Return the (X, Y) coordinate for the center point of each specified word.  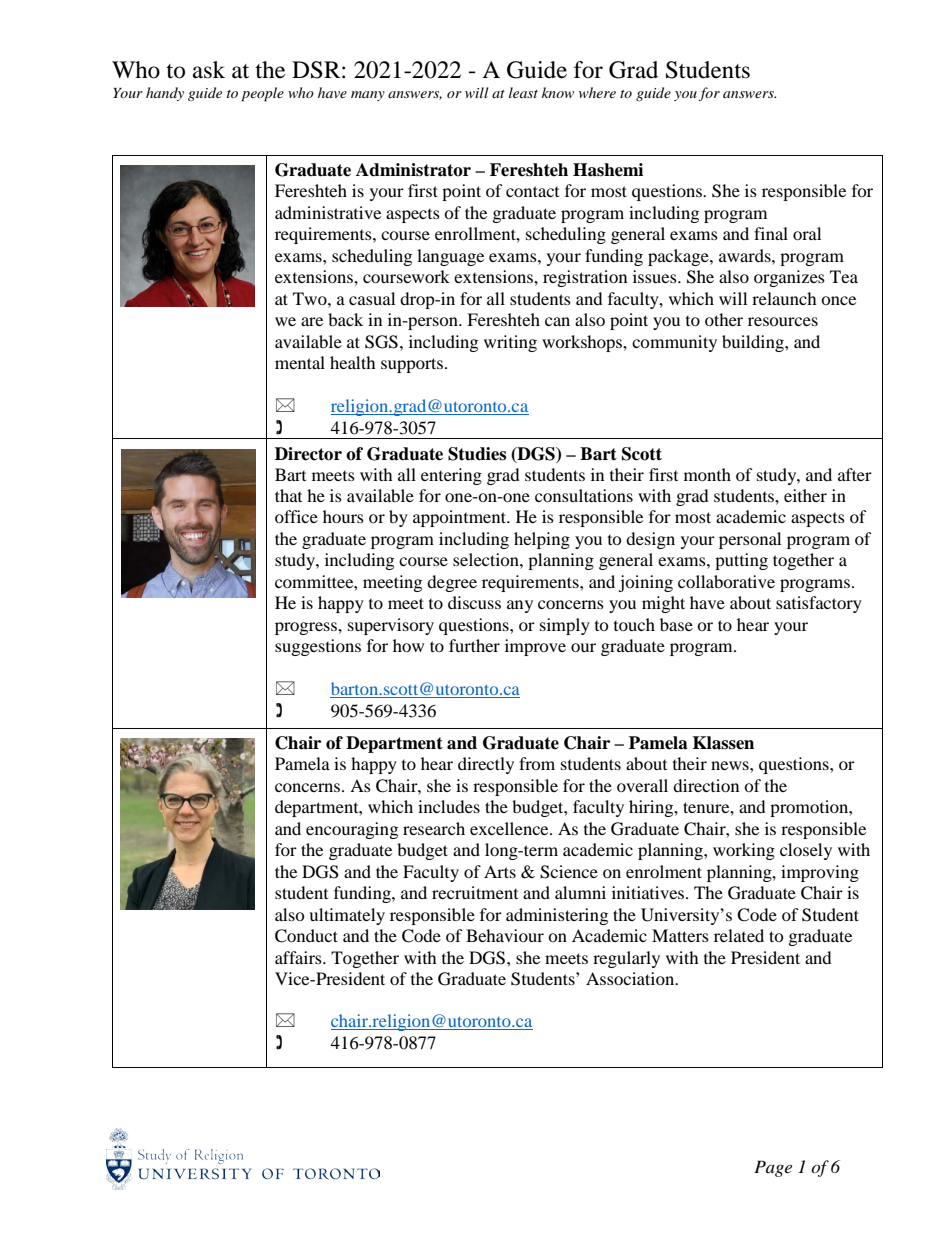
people (262, 94)
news (731, 765)
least (523, 92)
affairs (299, 957)
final (771, 233)
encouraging (352, 830)
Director (308, 454)
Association (631, 978)
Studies (477, 454)
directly (486, 765)
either (805, 495)
